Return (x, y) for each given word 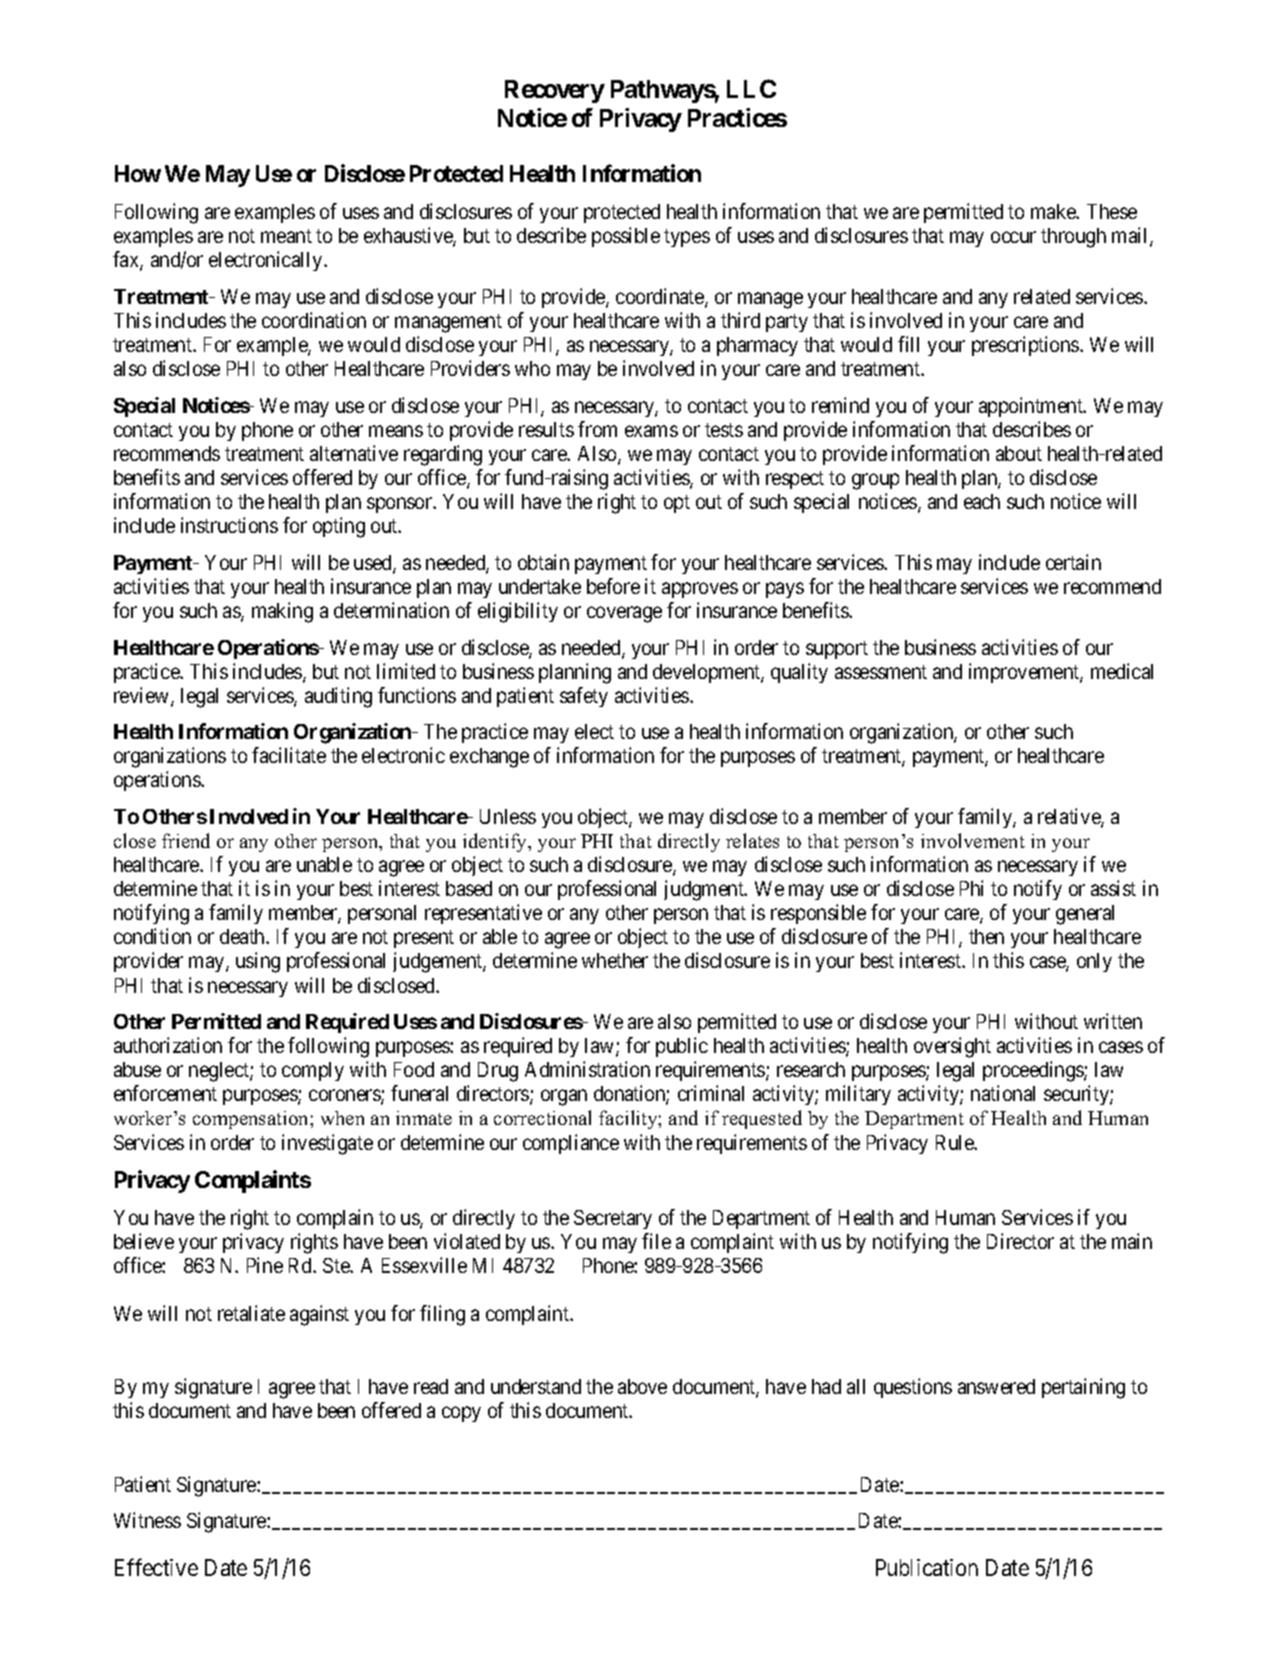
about (1019, 453)
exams (651, 431)
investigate (327, 1144)
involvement (973, 840)
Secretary (613, 1219)
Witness (147, 1520)
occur (1013, 237)
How (138, 173)
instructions (229, 525)
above (642, 1386)
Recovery (555, 91)
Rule (956, 1142)
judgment (705, 890)
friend (186, 840)
